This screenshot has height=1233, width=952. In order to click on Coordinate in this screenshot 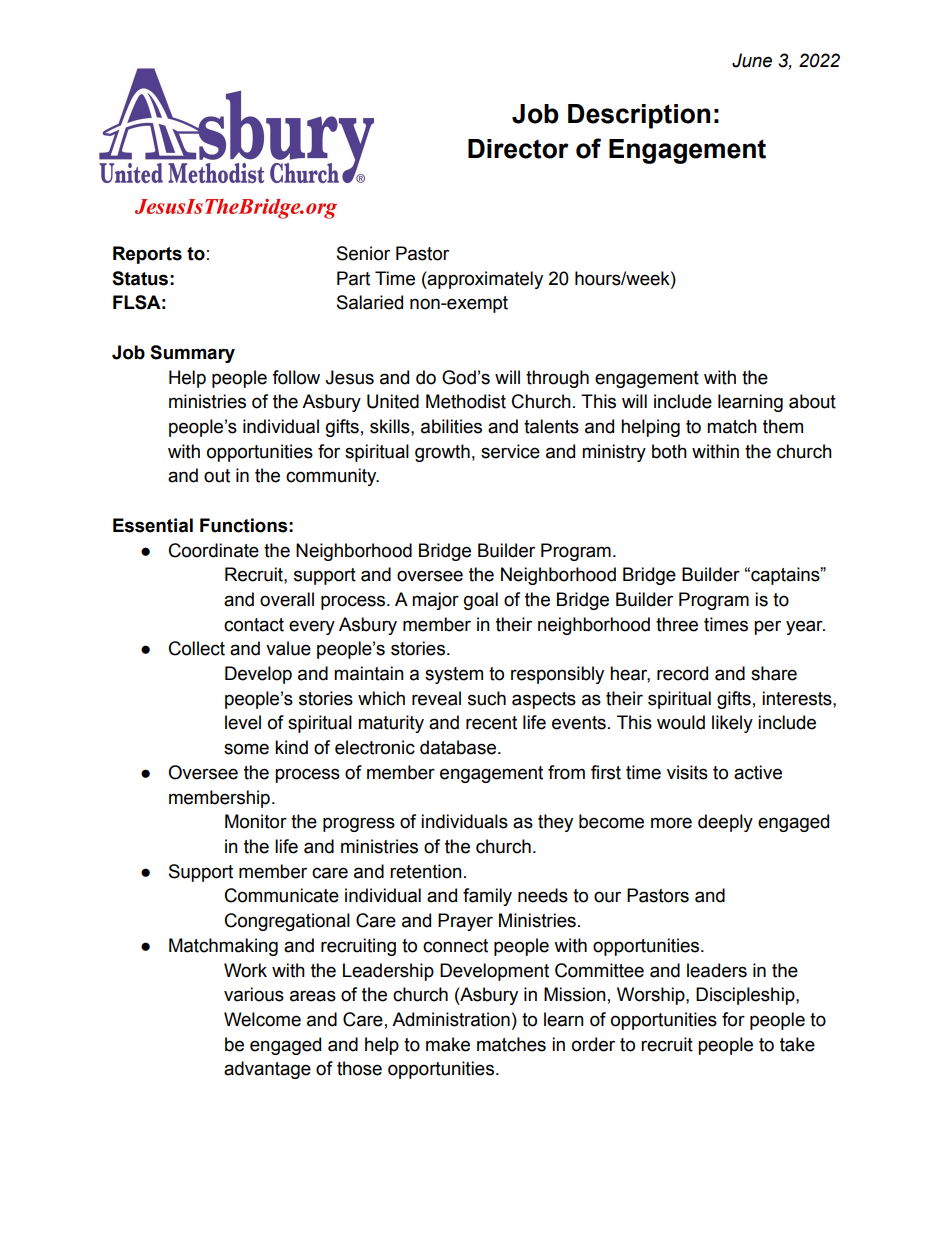, I will do `click(214, 550)`.
